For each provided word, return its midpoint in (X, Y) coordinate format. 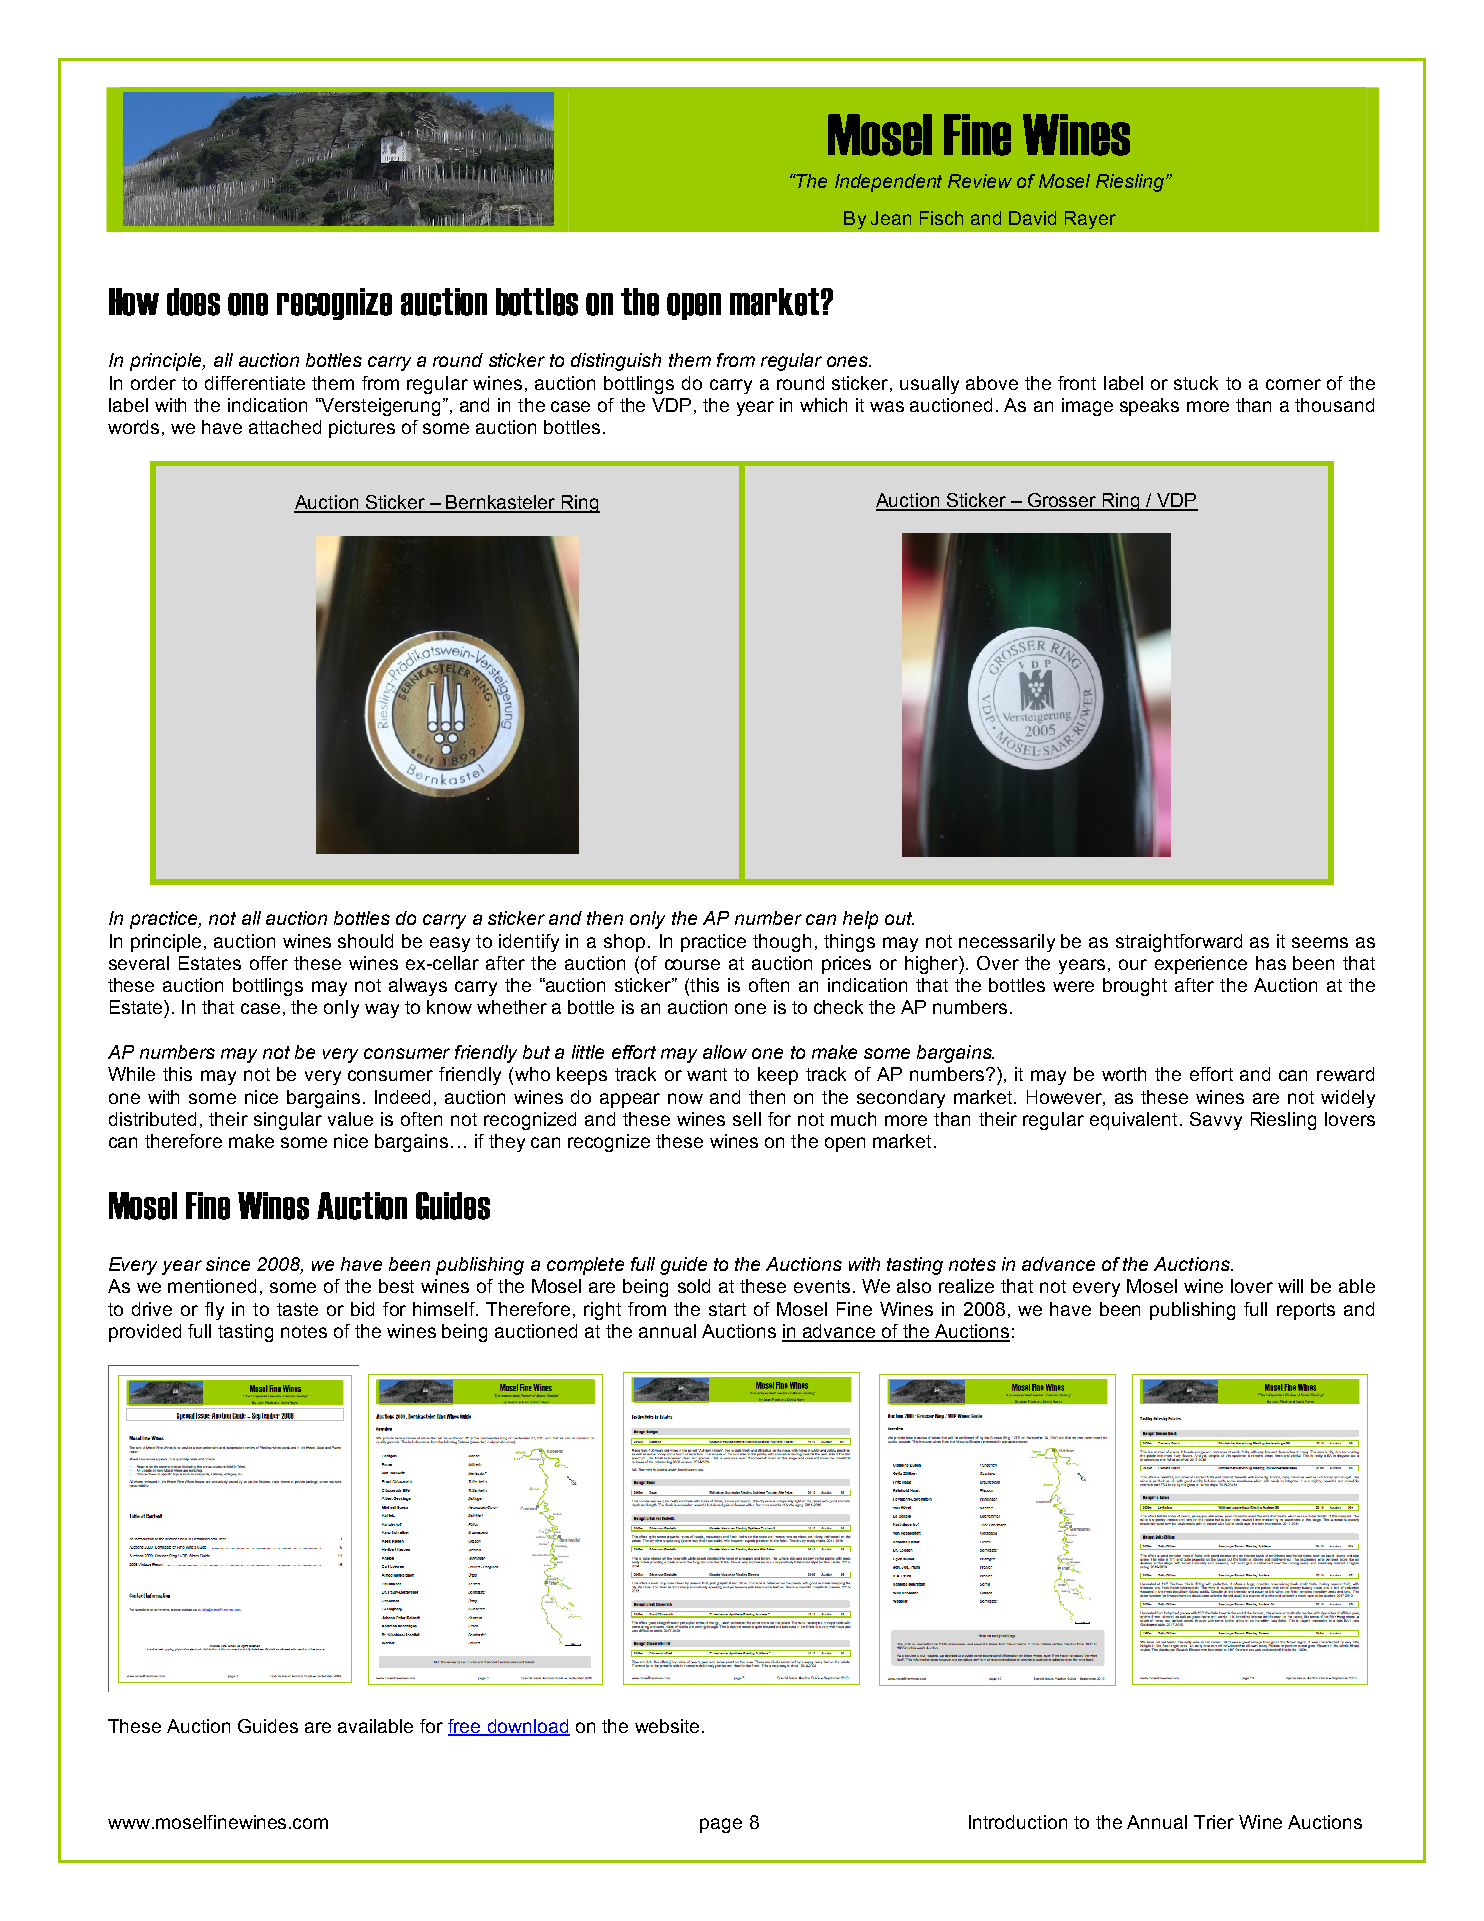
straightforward (1179, 943)
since (228, 1264)
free (465, 1727)
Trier (1214, 1822)
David (1032, 218)
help (860, 920)
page (721, 1825)
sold (694, 1286)
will (1290, 1286)
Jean (891, 218)
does (193, 302)
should (365, 941)
